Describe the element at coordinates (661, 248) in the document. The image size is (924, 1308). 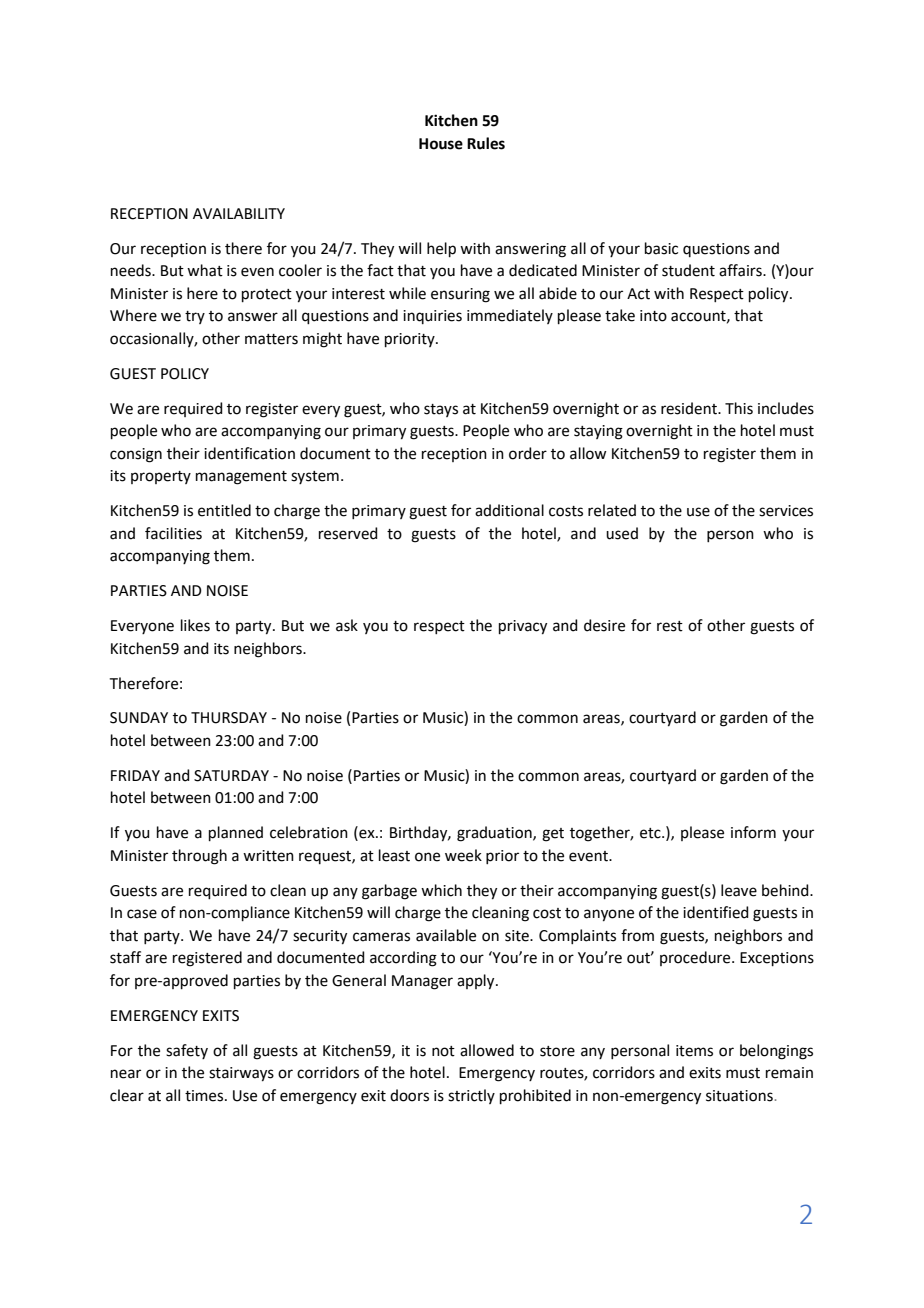
I see `basic` at that location.
